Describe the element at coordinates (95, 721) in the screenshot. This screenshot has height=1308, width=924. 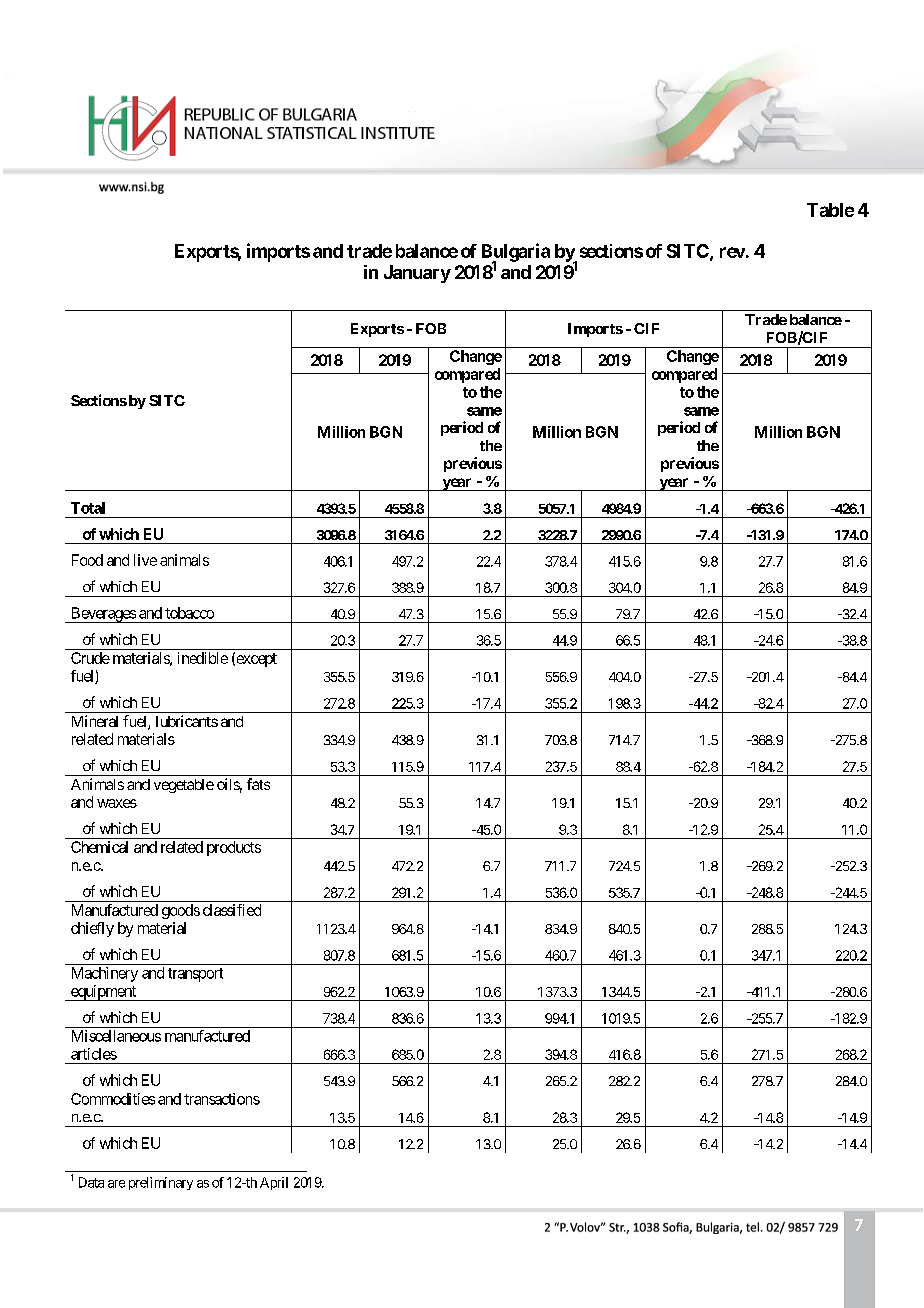
I see `Mineral` at that location.
